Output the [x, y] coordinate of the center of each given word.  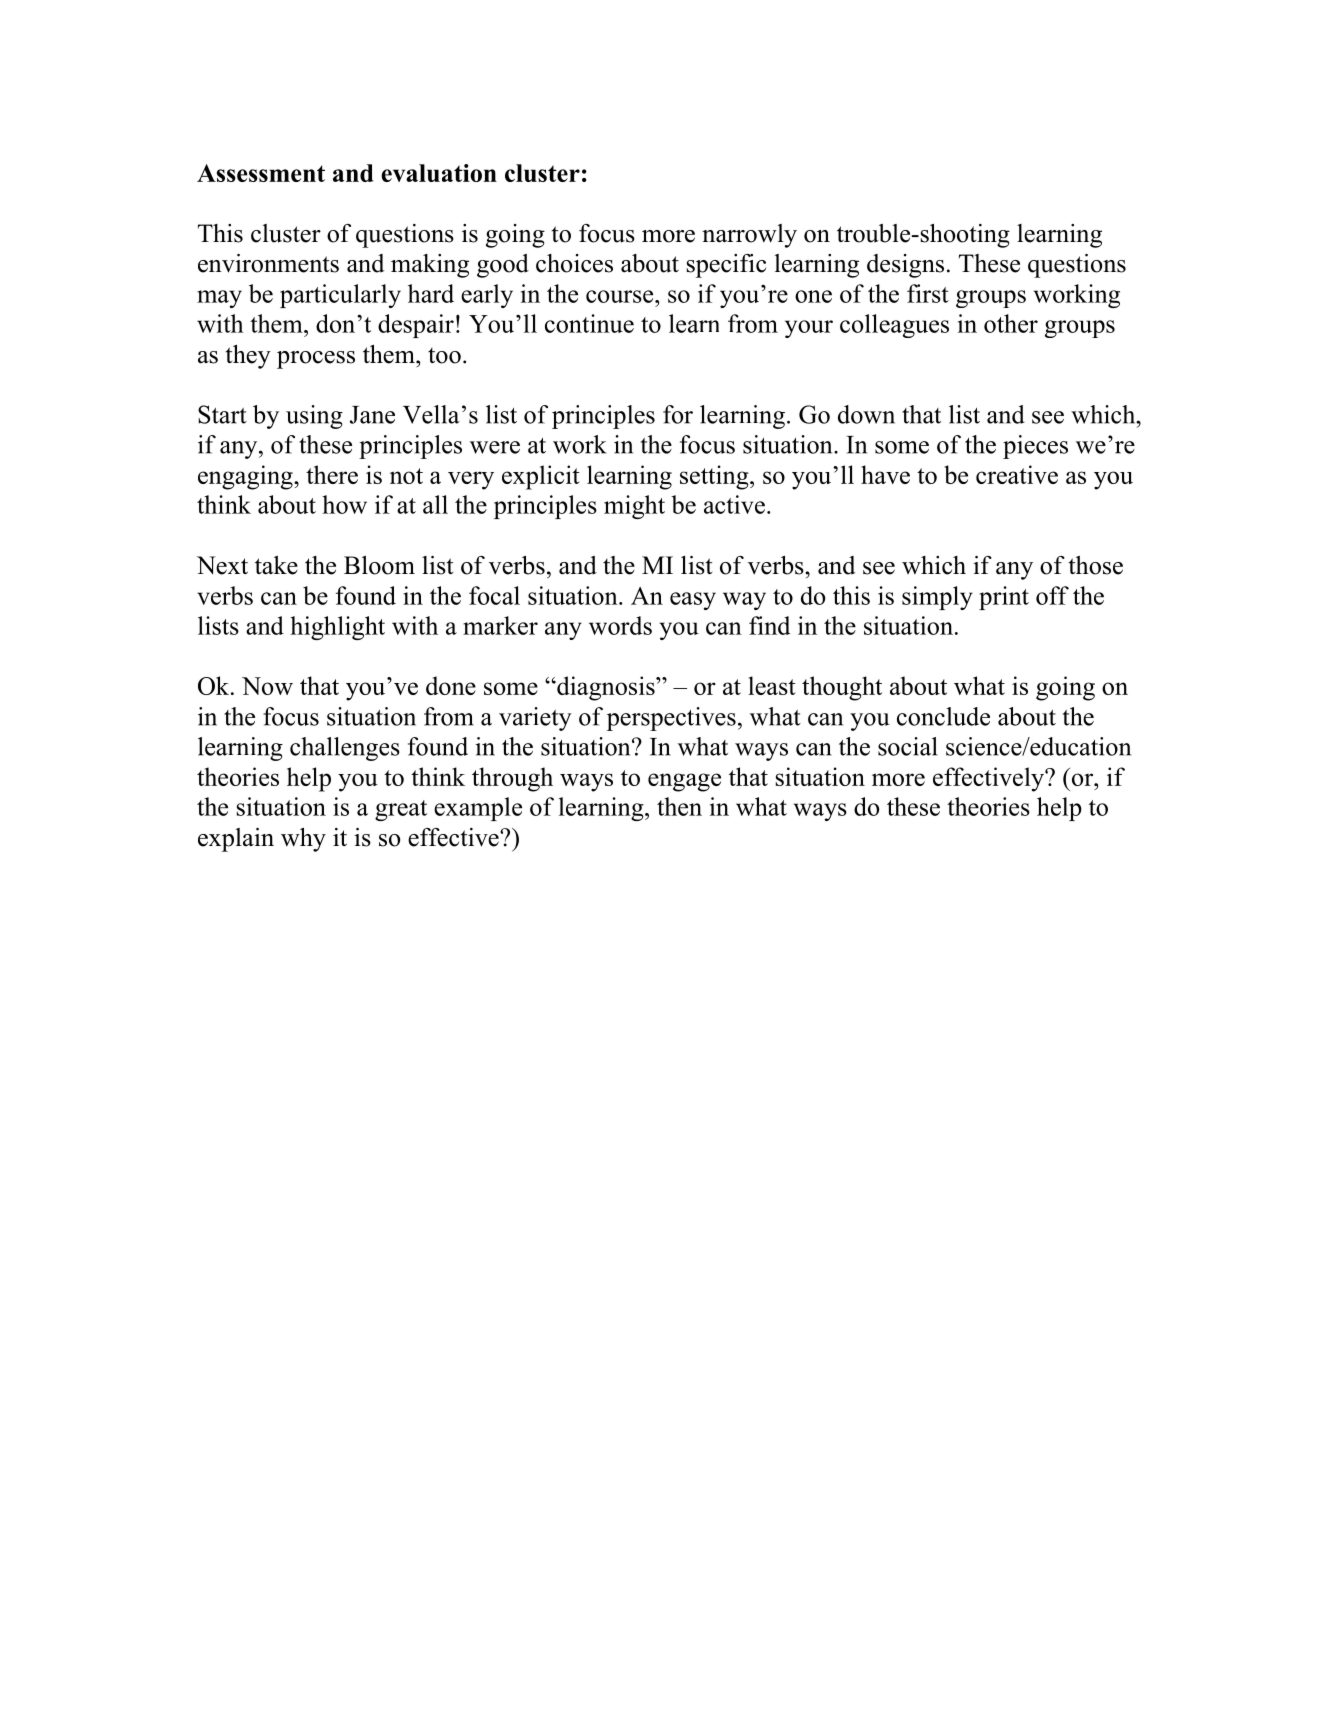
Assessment [261, 173]
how [344, 504]
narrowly [749, 236]
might [634, 507]
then [679, 806]
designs [905, 266]
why [303, 840]
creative [1017, 474]
